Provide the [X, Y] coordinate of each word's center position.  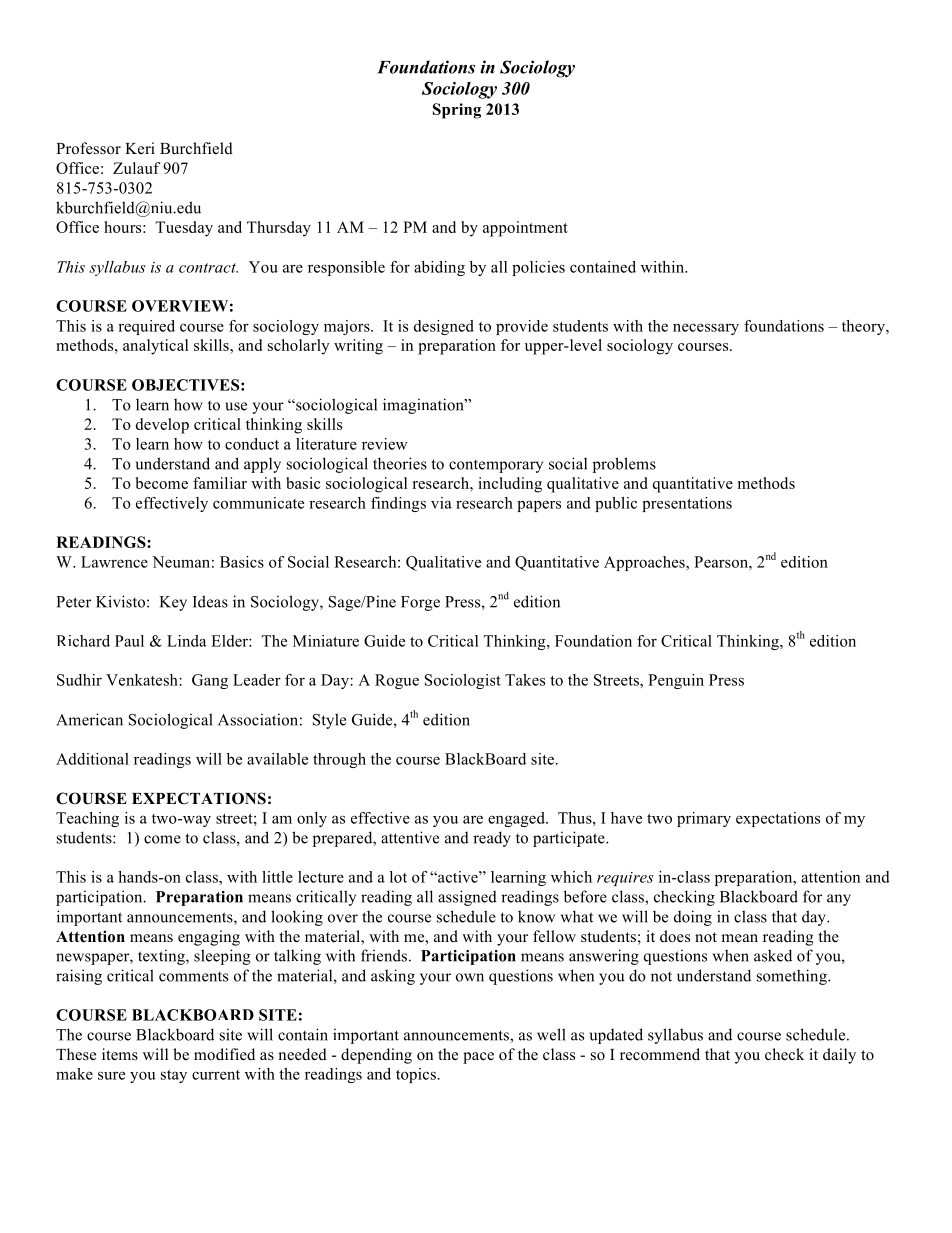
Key [173, 603]
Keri [140, 148]
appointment [525, 229]
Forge [420, 603]
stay [174, 1076]
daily [839, 1056]
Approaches [645, 563]
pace [478, 1058]
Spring [457, 111]
